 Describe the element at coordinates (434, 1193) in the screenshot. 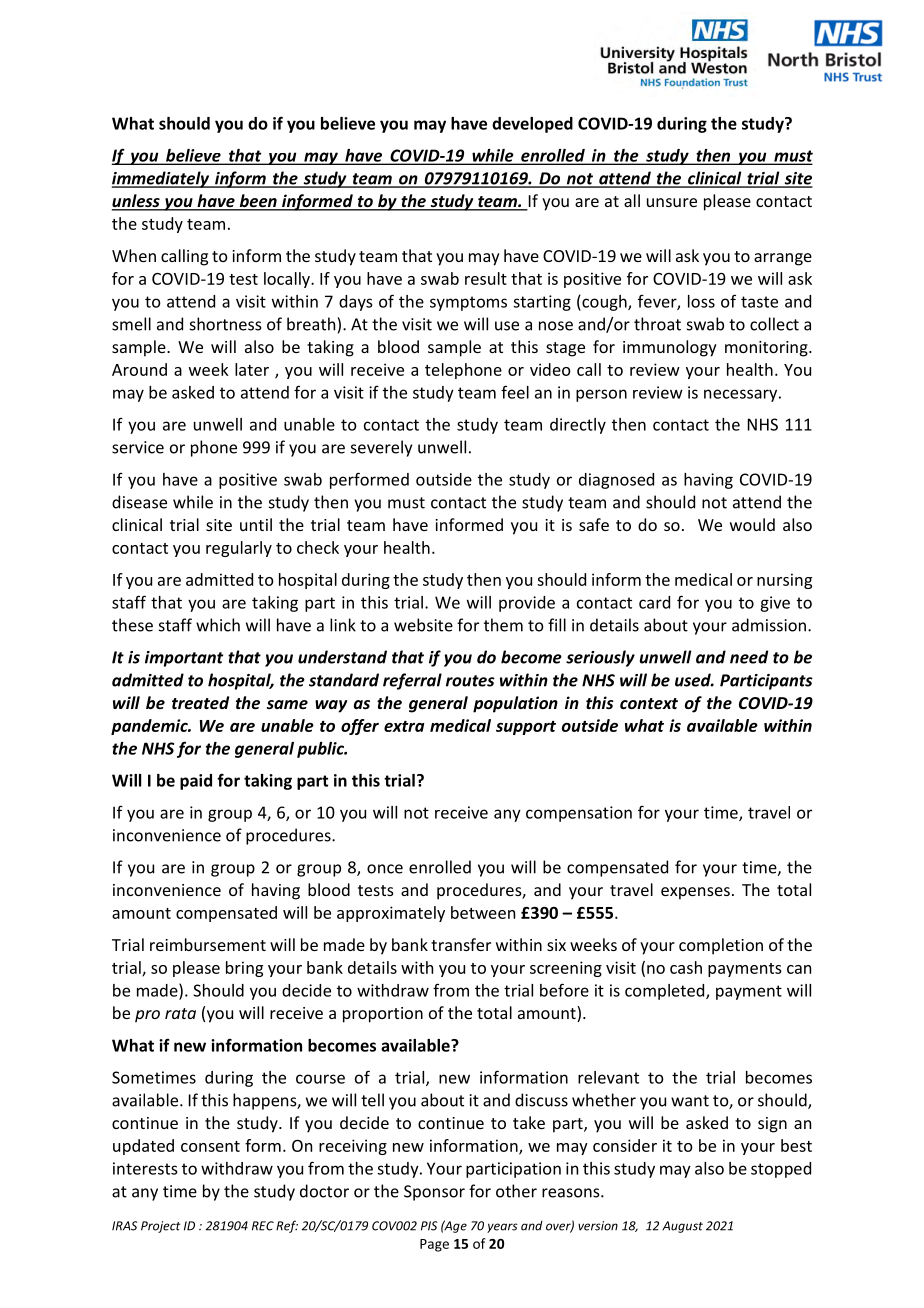

I see `Sponsor` at that location.
